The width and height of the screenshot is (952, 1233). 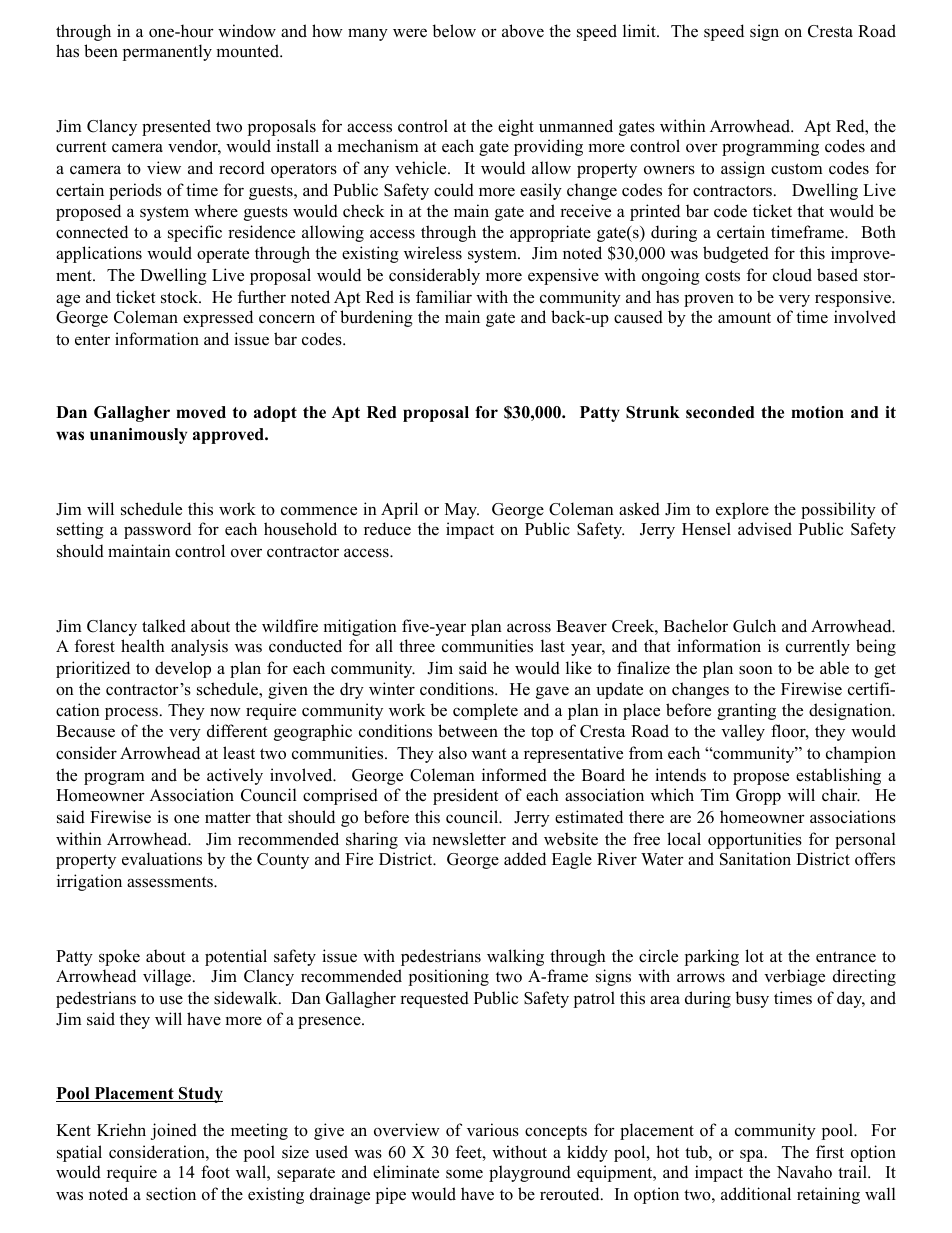 I want to click on talked, so click(x=164, y=626).
